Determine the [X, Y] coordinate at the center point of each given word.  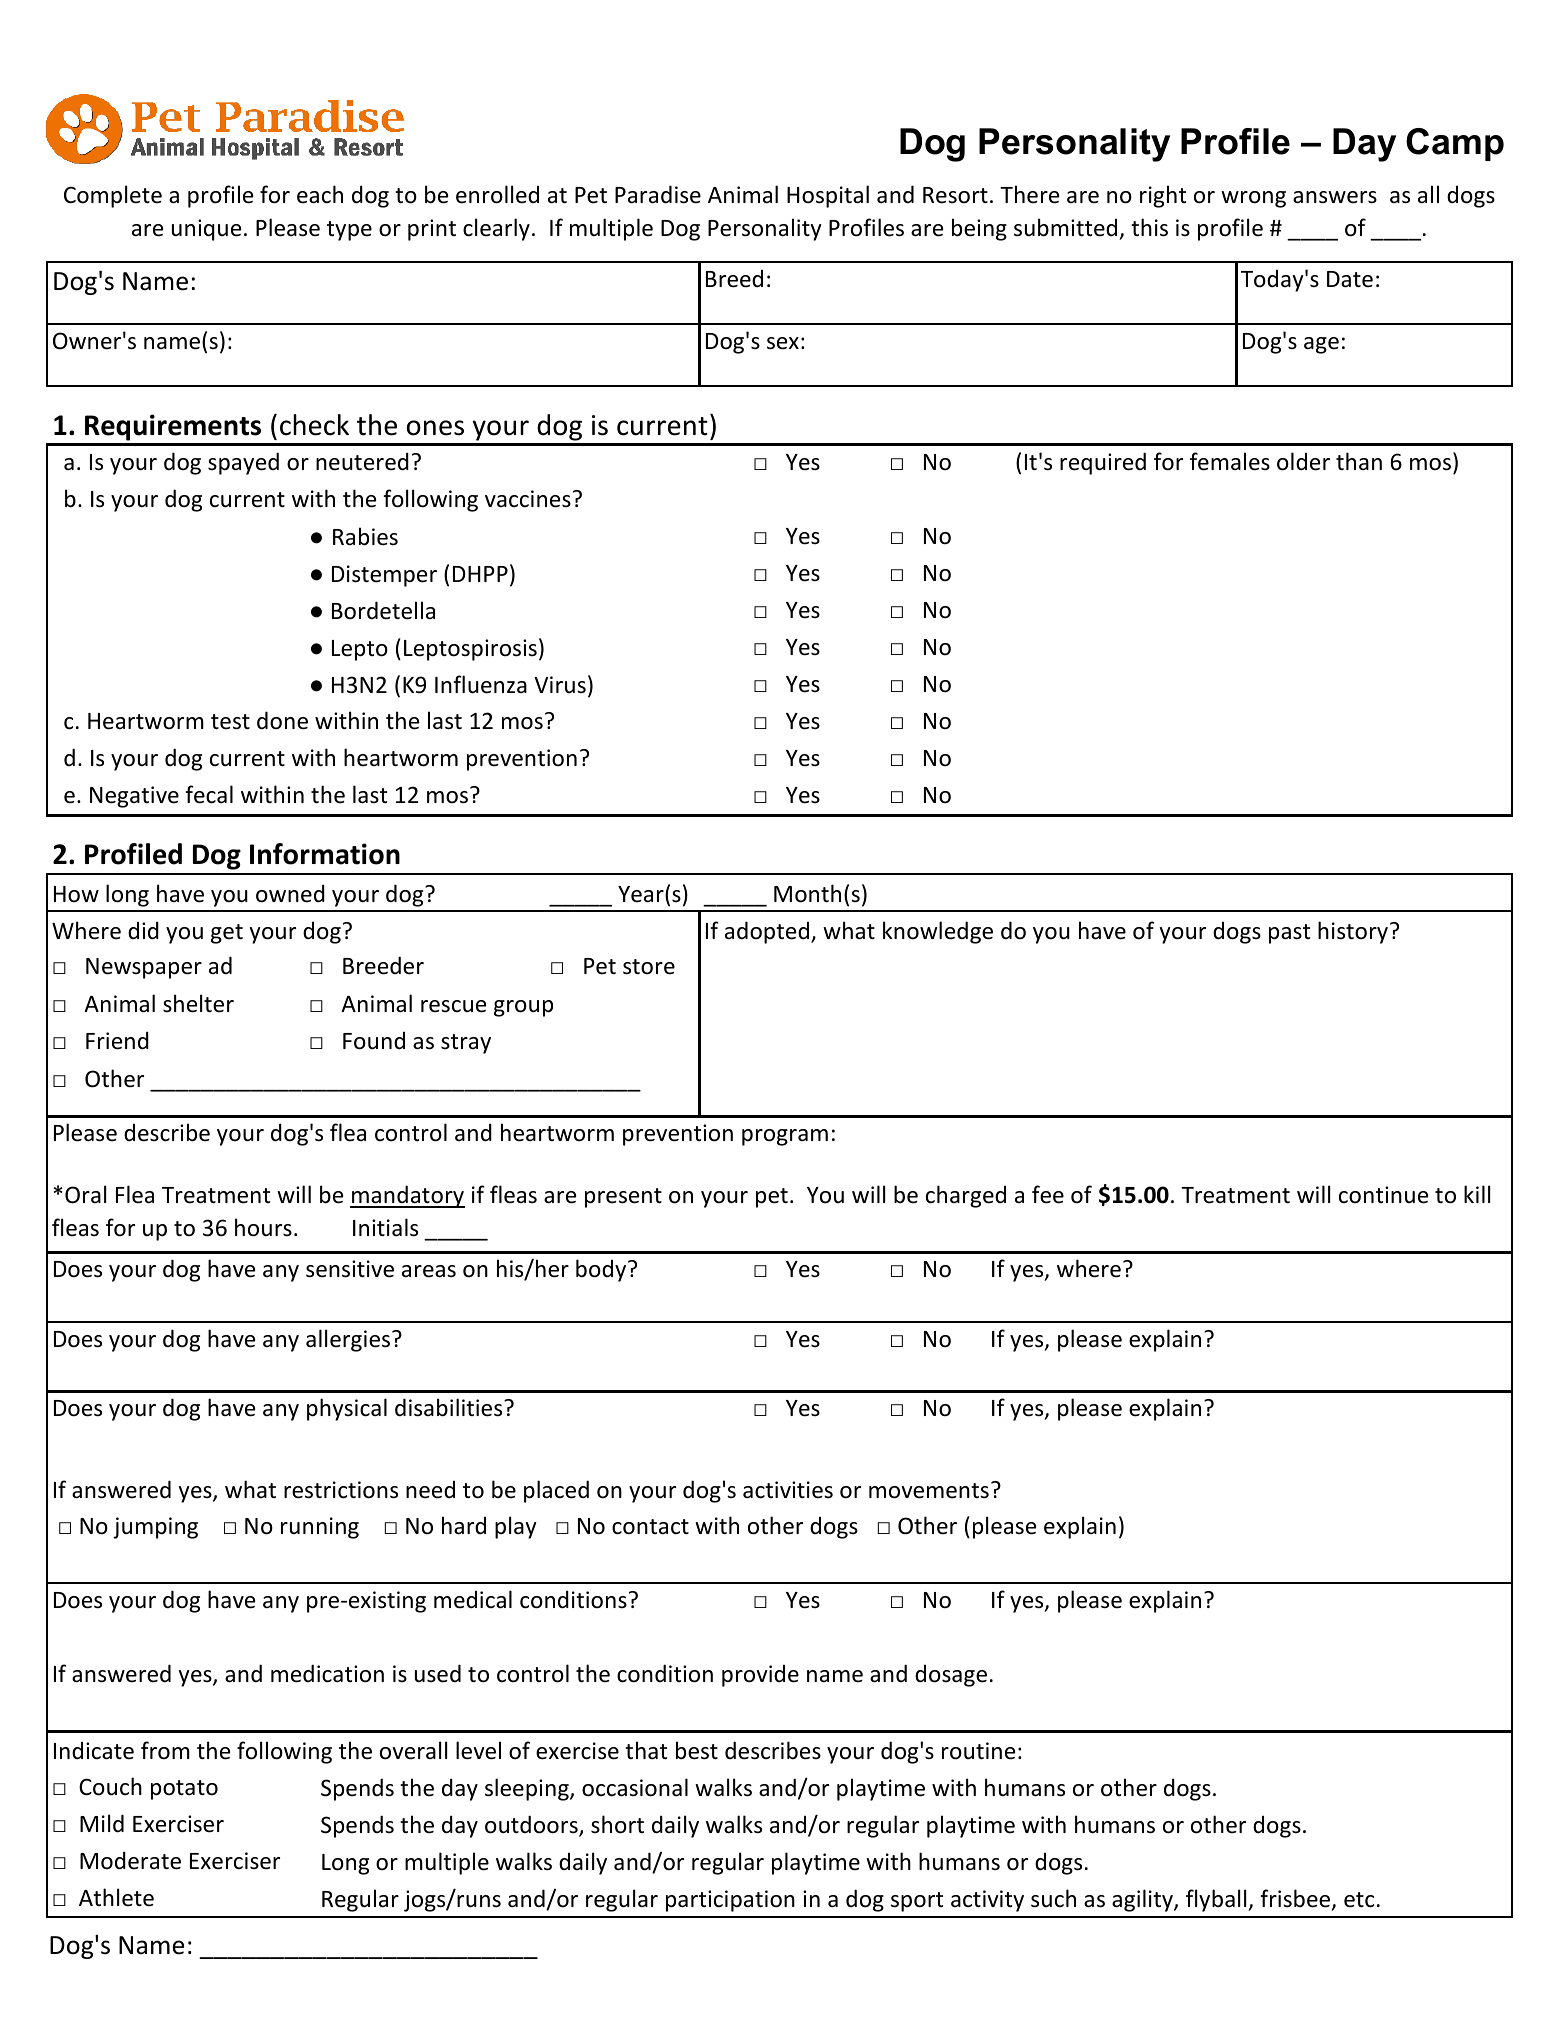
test [230, 722]
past [1289, 934]
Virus [560, 685]
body [602, 1270]
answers [1335, 197]
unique [206, 230]
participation [730, 1901]
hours [263, 1227]
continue [1383, 1195]
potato [184, 1790]
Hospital [828, 196]
